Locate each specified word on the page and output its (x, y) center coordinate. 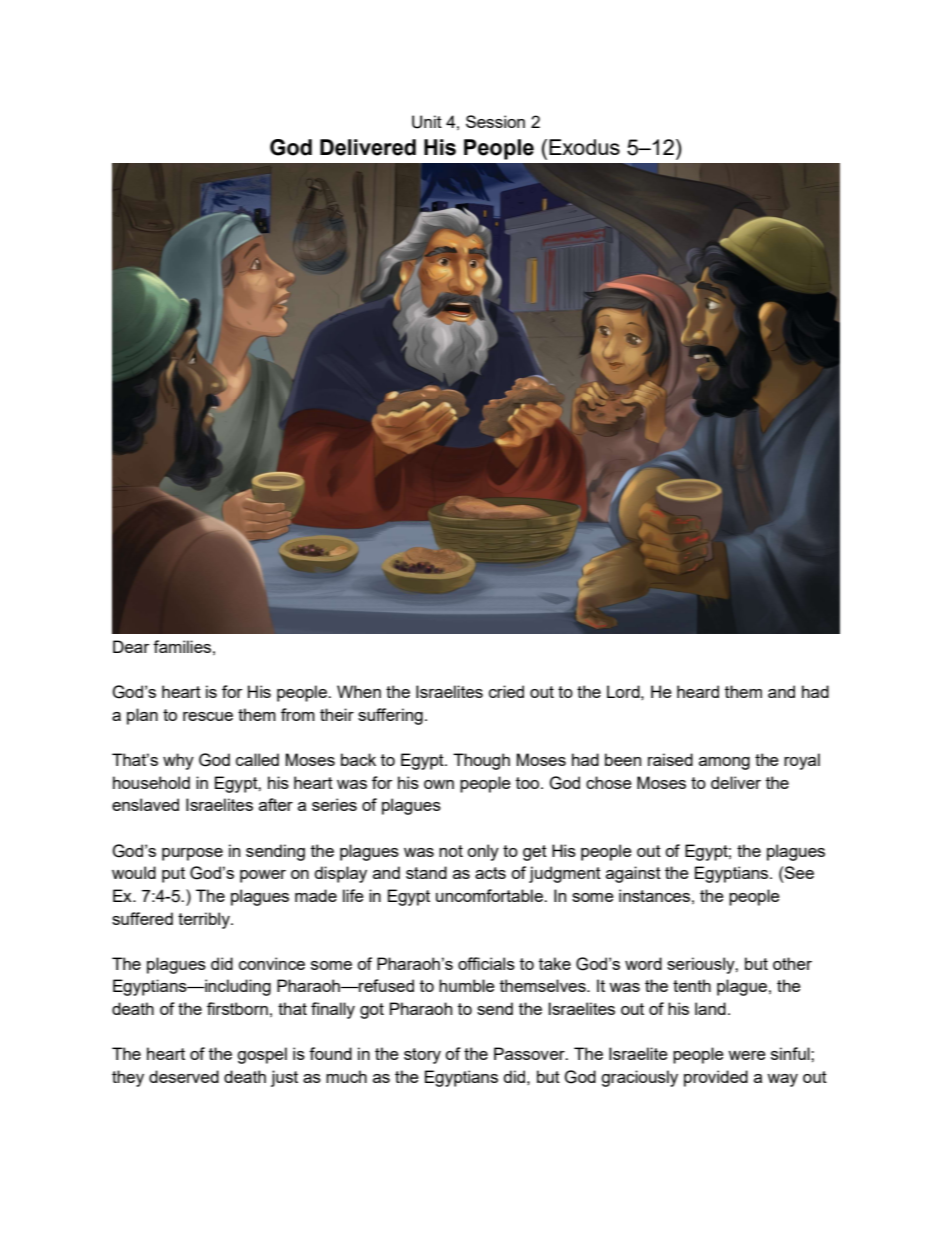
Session (495, 121)
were (747, 1055)
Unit (427, 122)
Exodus (584, 147)
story (422, 1056)
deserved (184, 1076)
